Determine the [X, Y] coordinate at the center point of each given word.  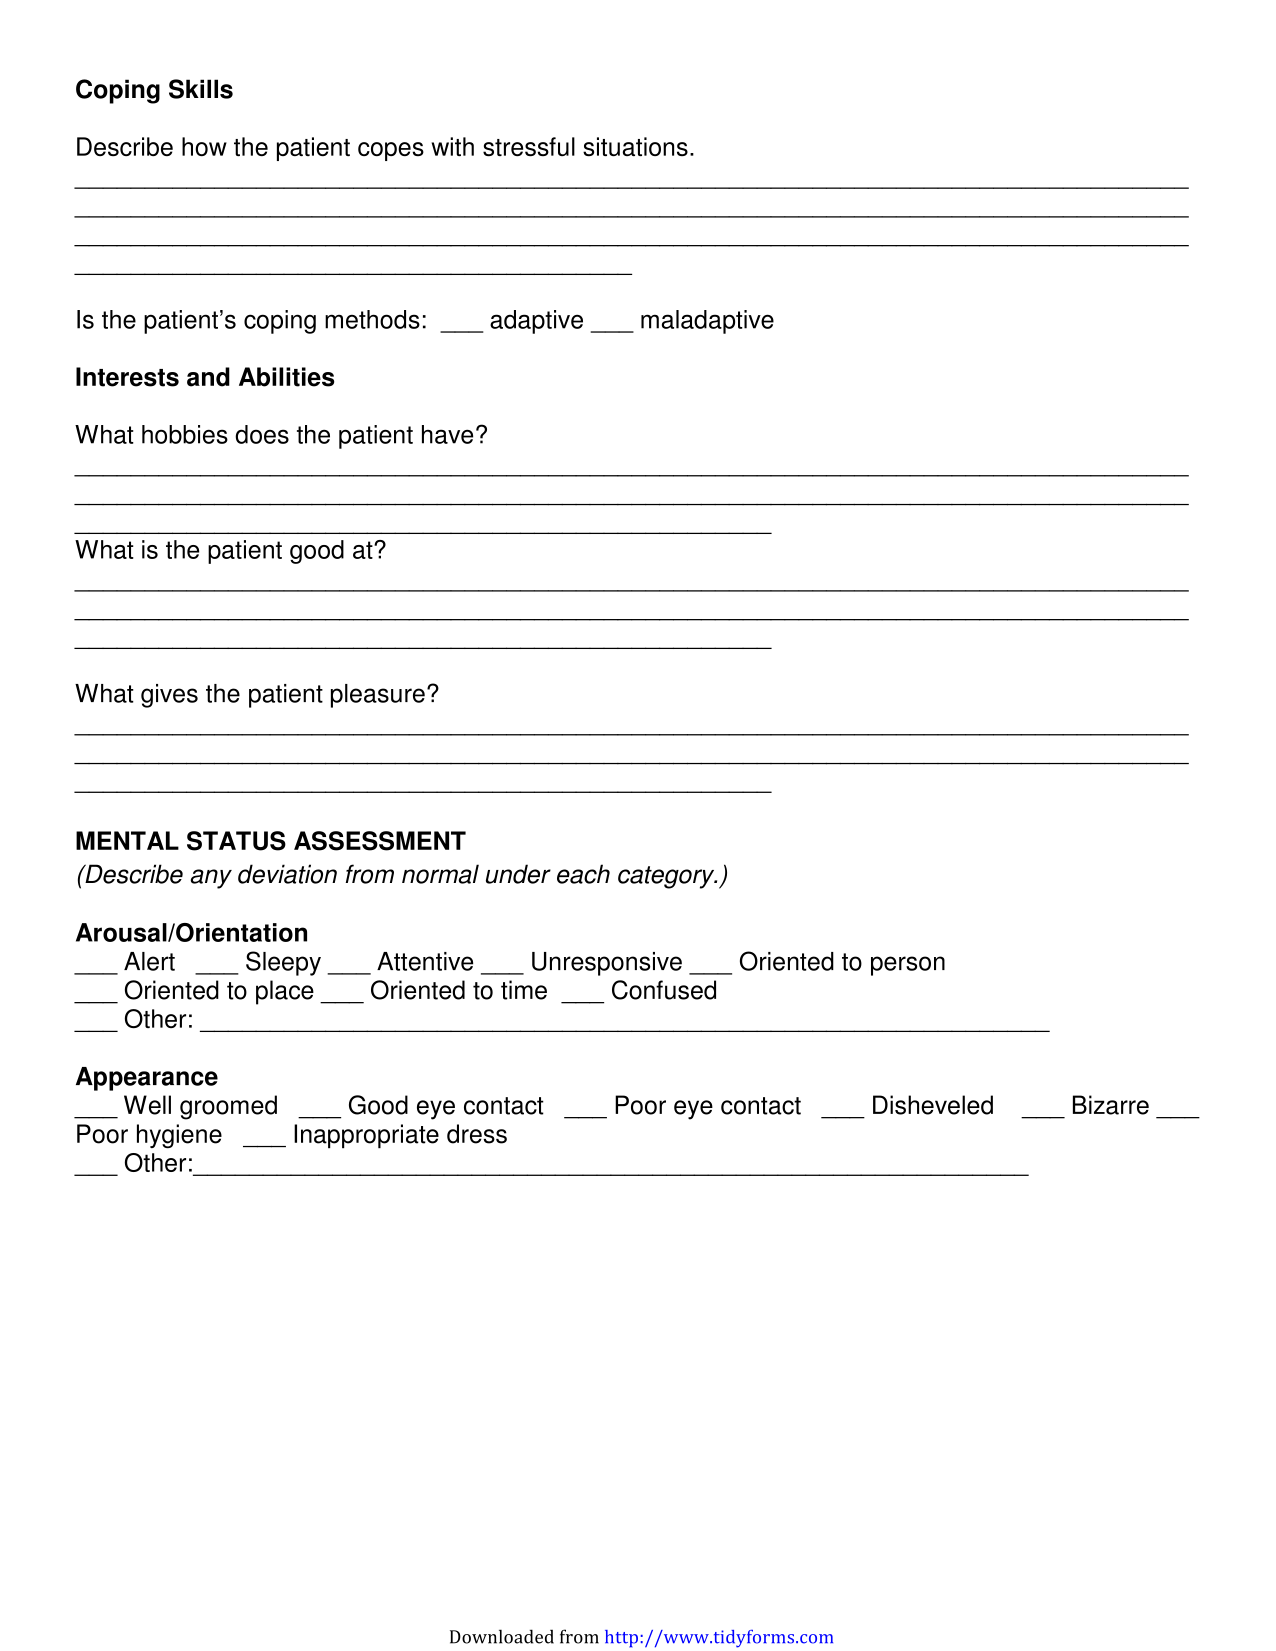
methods [372, 319]
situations [635, 146]
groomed [228, 1107]
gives [169, 696]
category [667, 877]
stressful [529, 146]
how [204, 146]
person [908, 966]
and [208, 377]
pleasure [378, 696]
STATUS [236, 841]
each [583, 874]
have [447, 434]
